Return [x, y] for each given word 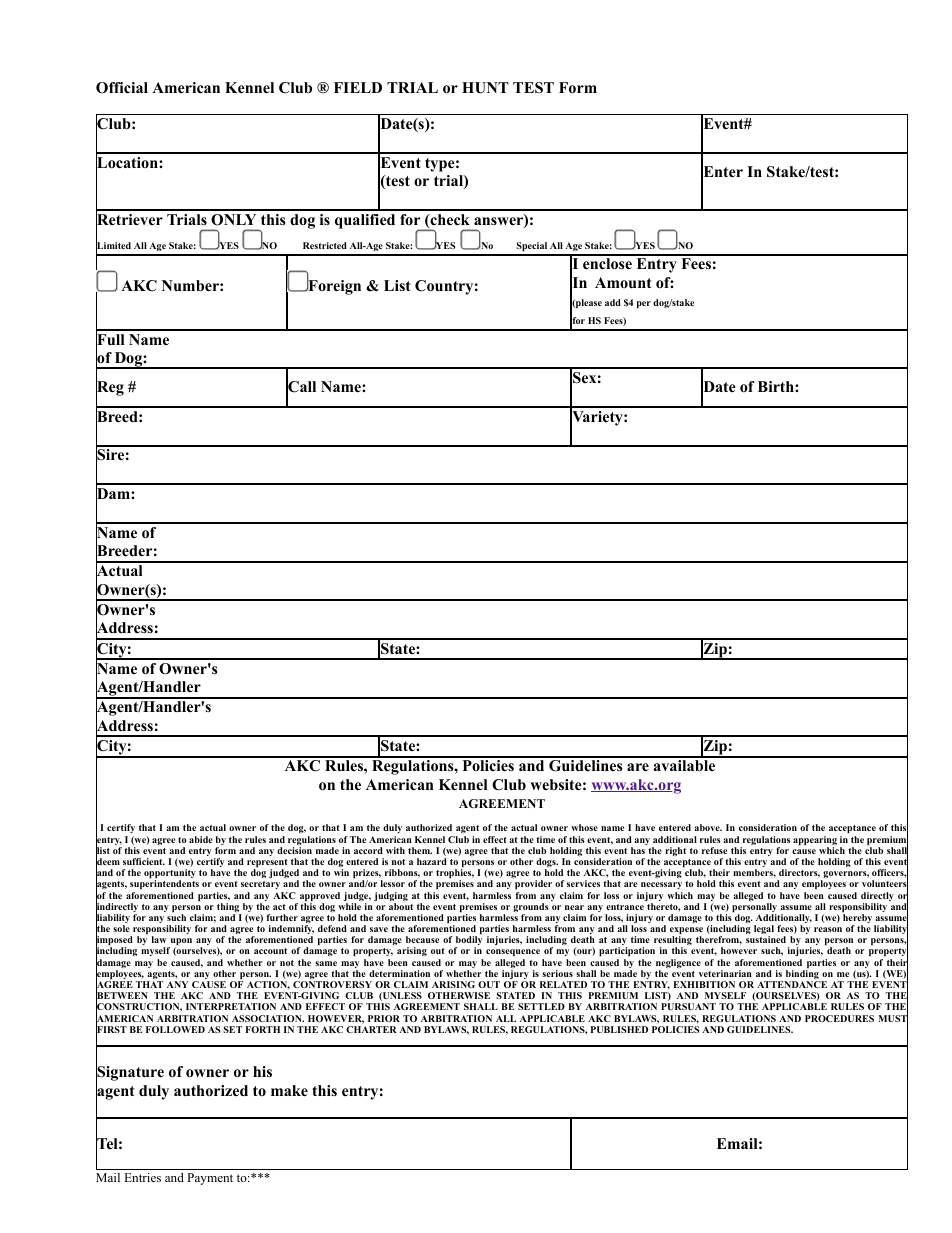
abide [201, 839]
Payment [210, 1179]
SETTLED [541, 1006]
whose [584, 827]
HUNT [485, 88]
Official [122, 88]
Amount [623, 282]
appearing [815, 842]
